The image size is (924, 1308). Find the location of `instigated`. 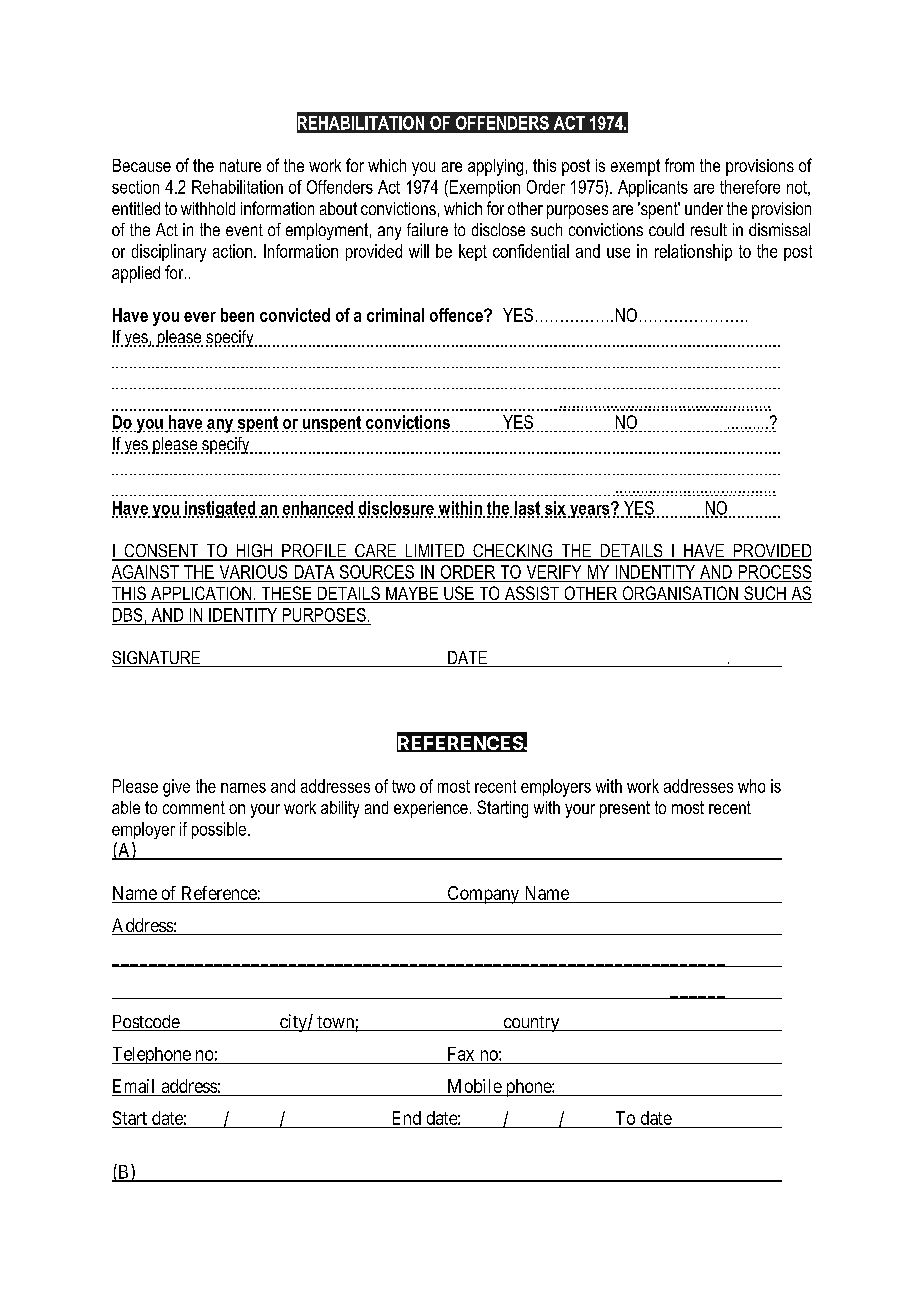

instigated is located at coordinates (220, 509).
